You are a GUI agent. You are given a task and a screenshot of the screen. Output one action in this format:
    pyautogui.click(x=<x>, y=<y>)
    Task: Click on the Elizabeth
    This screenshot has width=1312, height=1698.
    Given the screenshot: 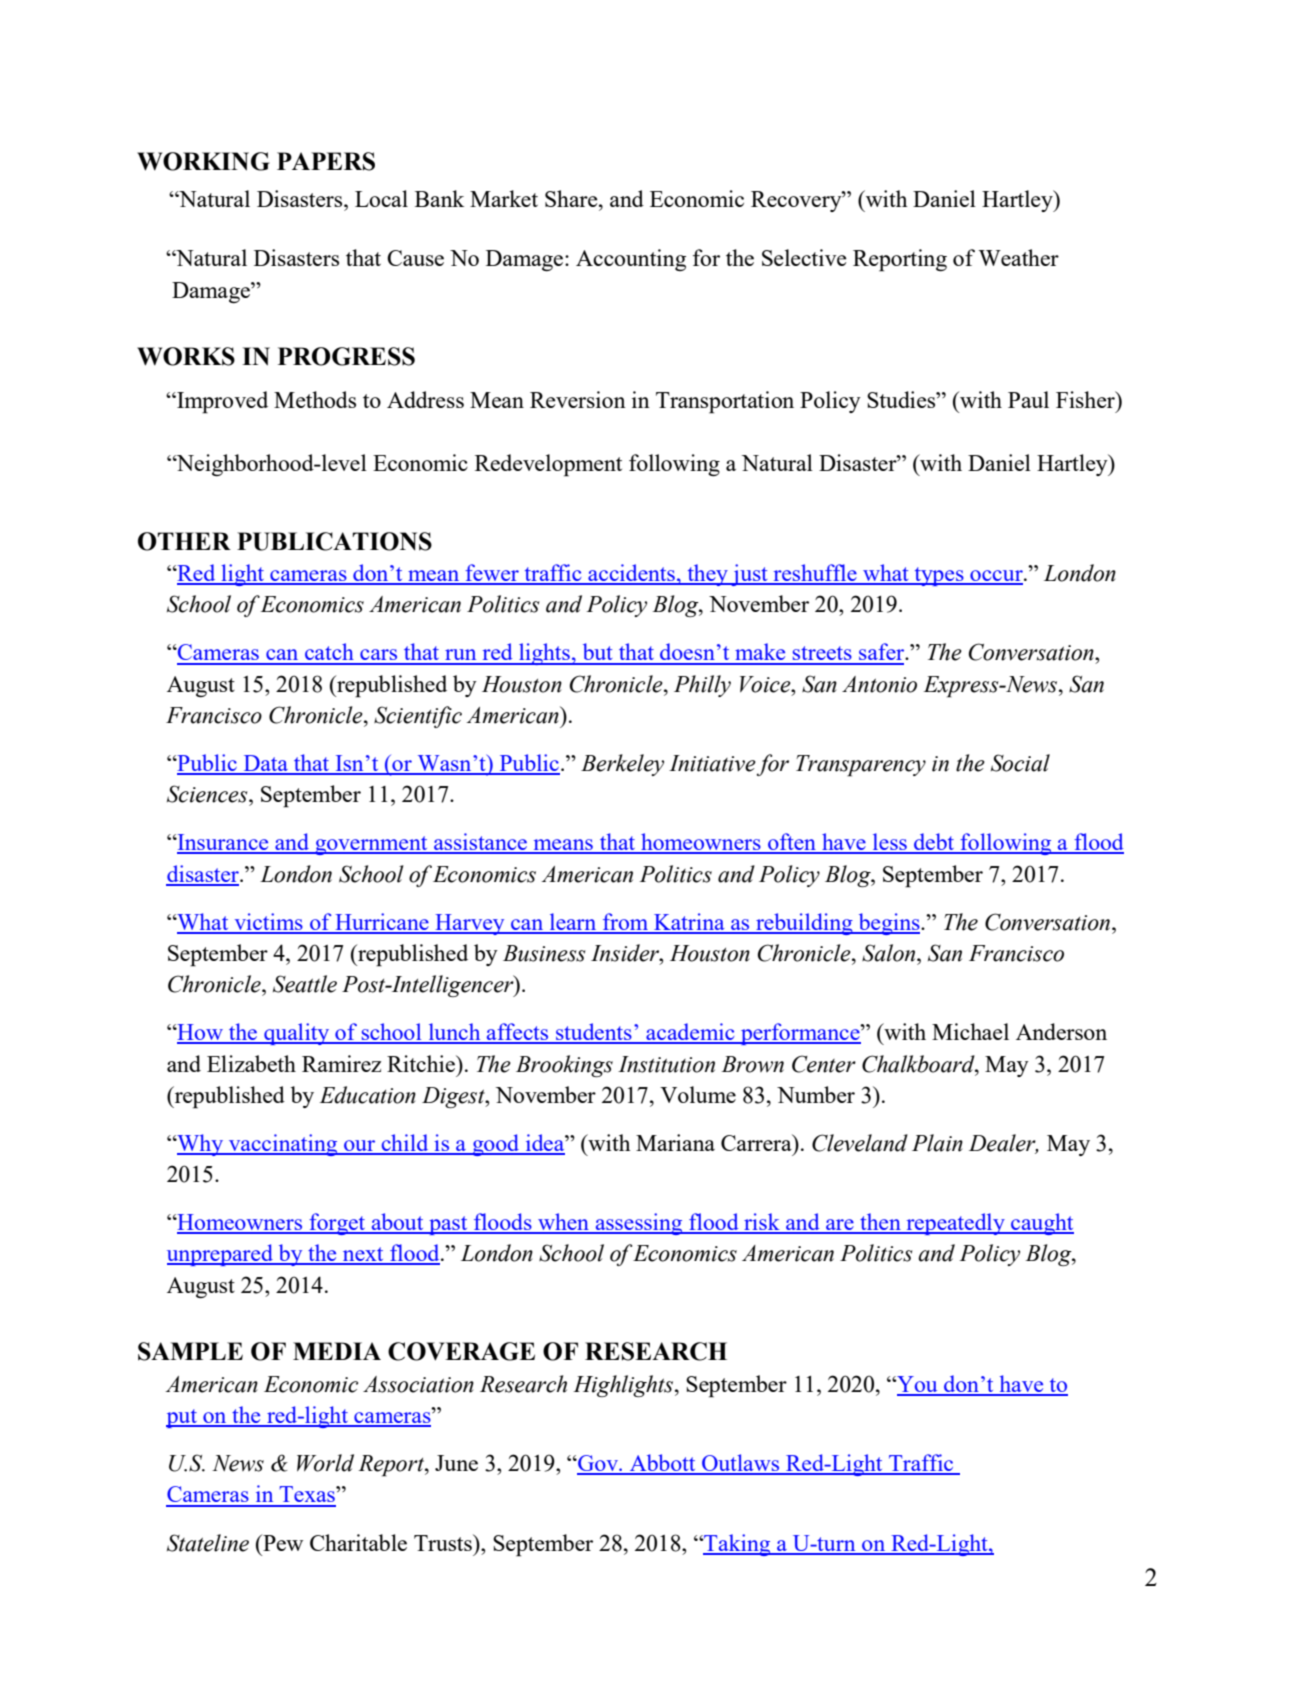 What is the action you would take?
    pyautogui.click(x=251, y=1063)
